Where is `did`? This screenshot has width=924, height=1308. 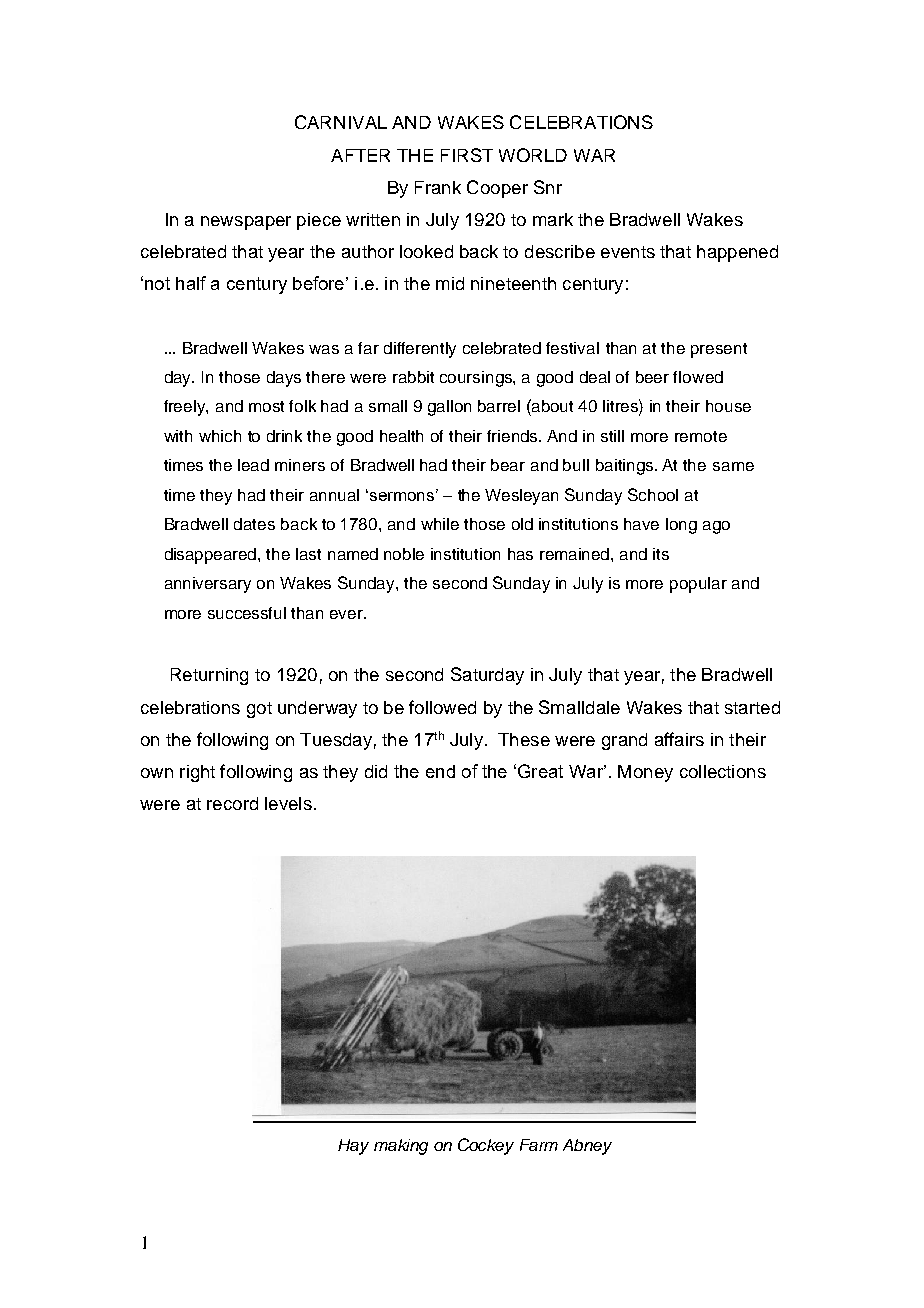
did is located at coordinates (376, 771).
